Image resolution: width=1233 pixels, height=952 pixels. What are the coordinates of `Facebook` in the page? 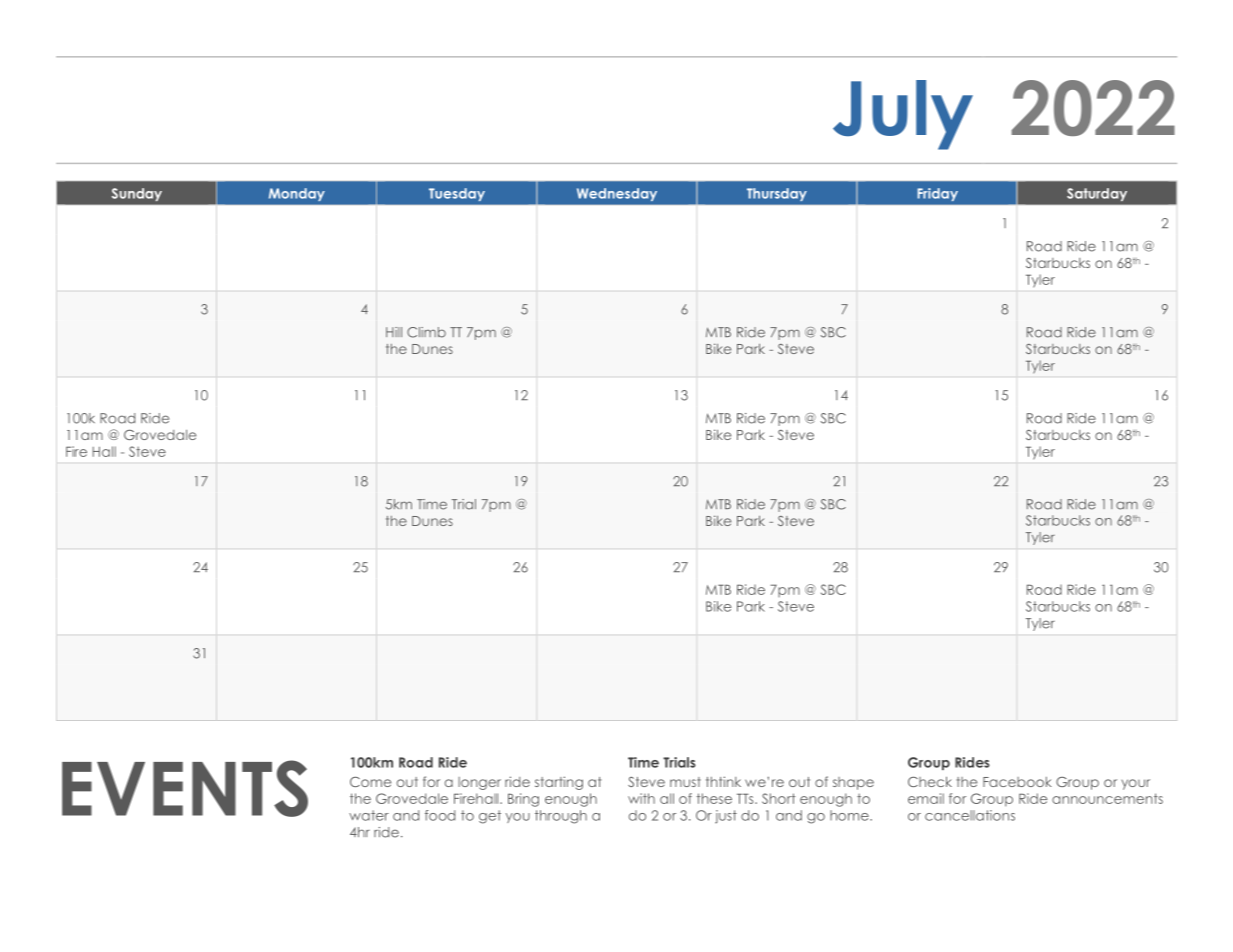 It's located at (1017, 782).
